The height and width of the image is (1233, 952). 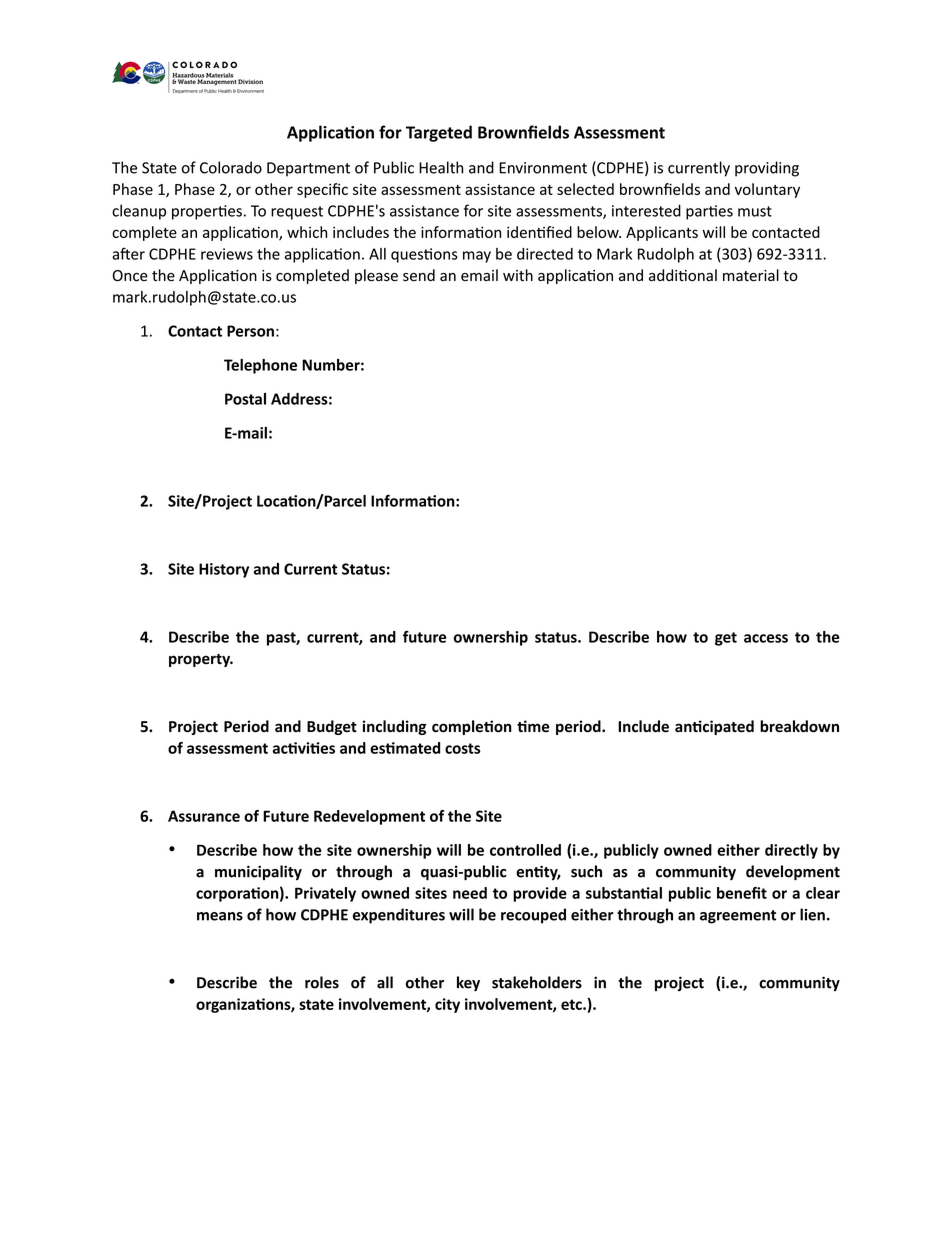 I want to click on Colorado, so click(x=231, y=167).
